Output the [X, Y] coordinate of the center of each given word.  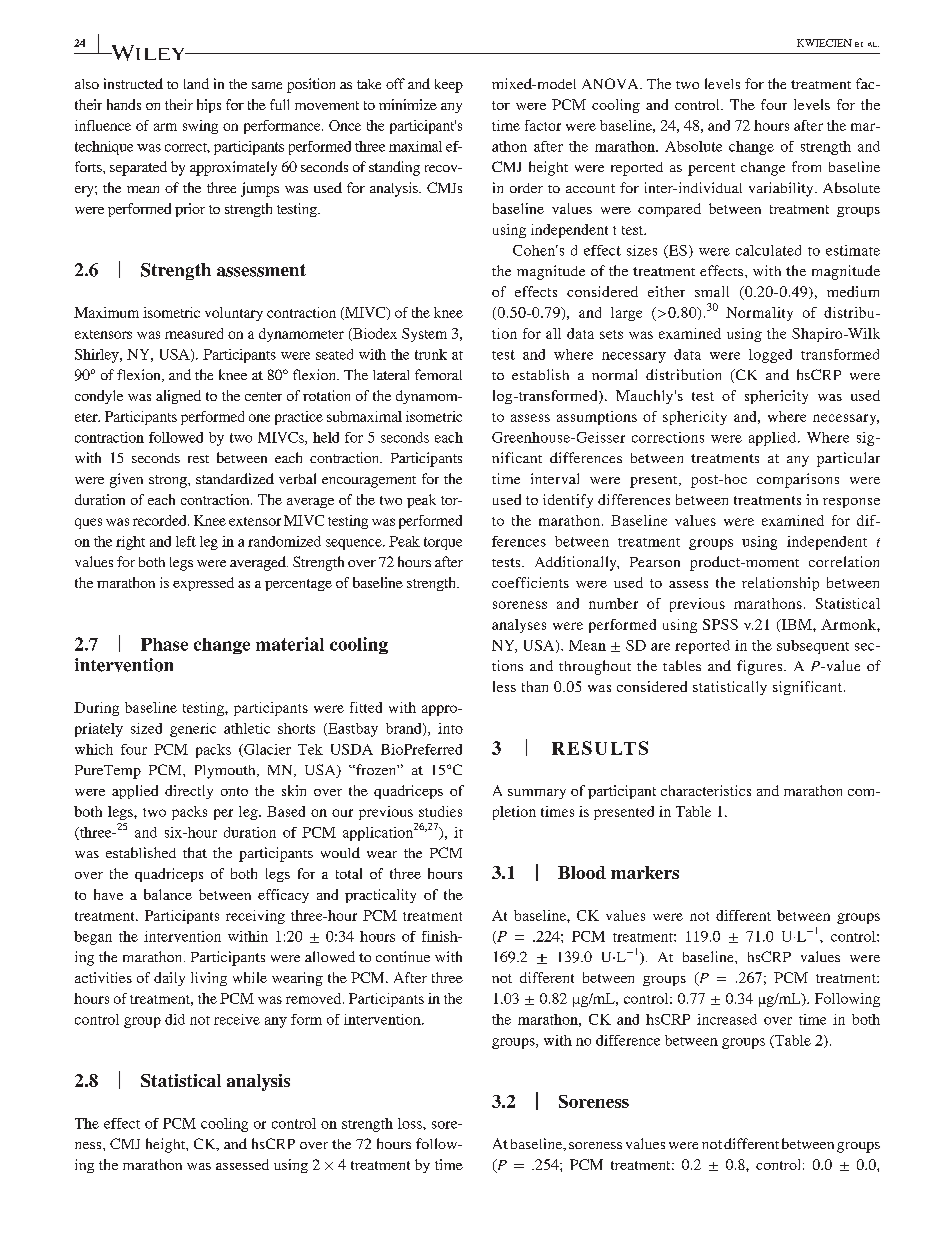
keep [449, 86]
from [806, 166]
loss [411, 1123]
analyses [519, 626]
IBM [796, 625]
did [175, 1019]
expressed [203, 584]
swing [200, 127]
